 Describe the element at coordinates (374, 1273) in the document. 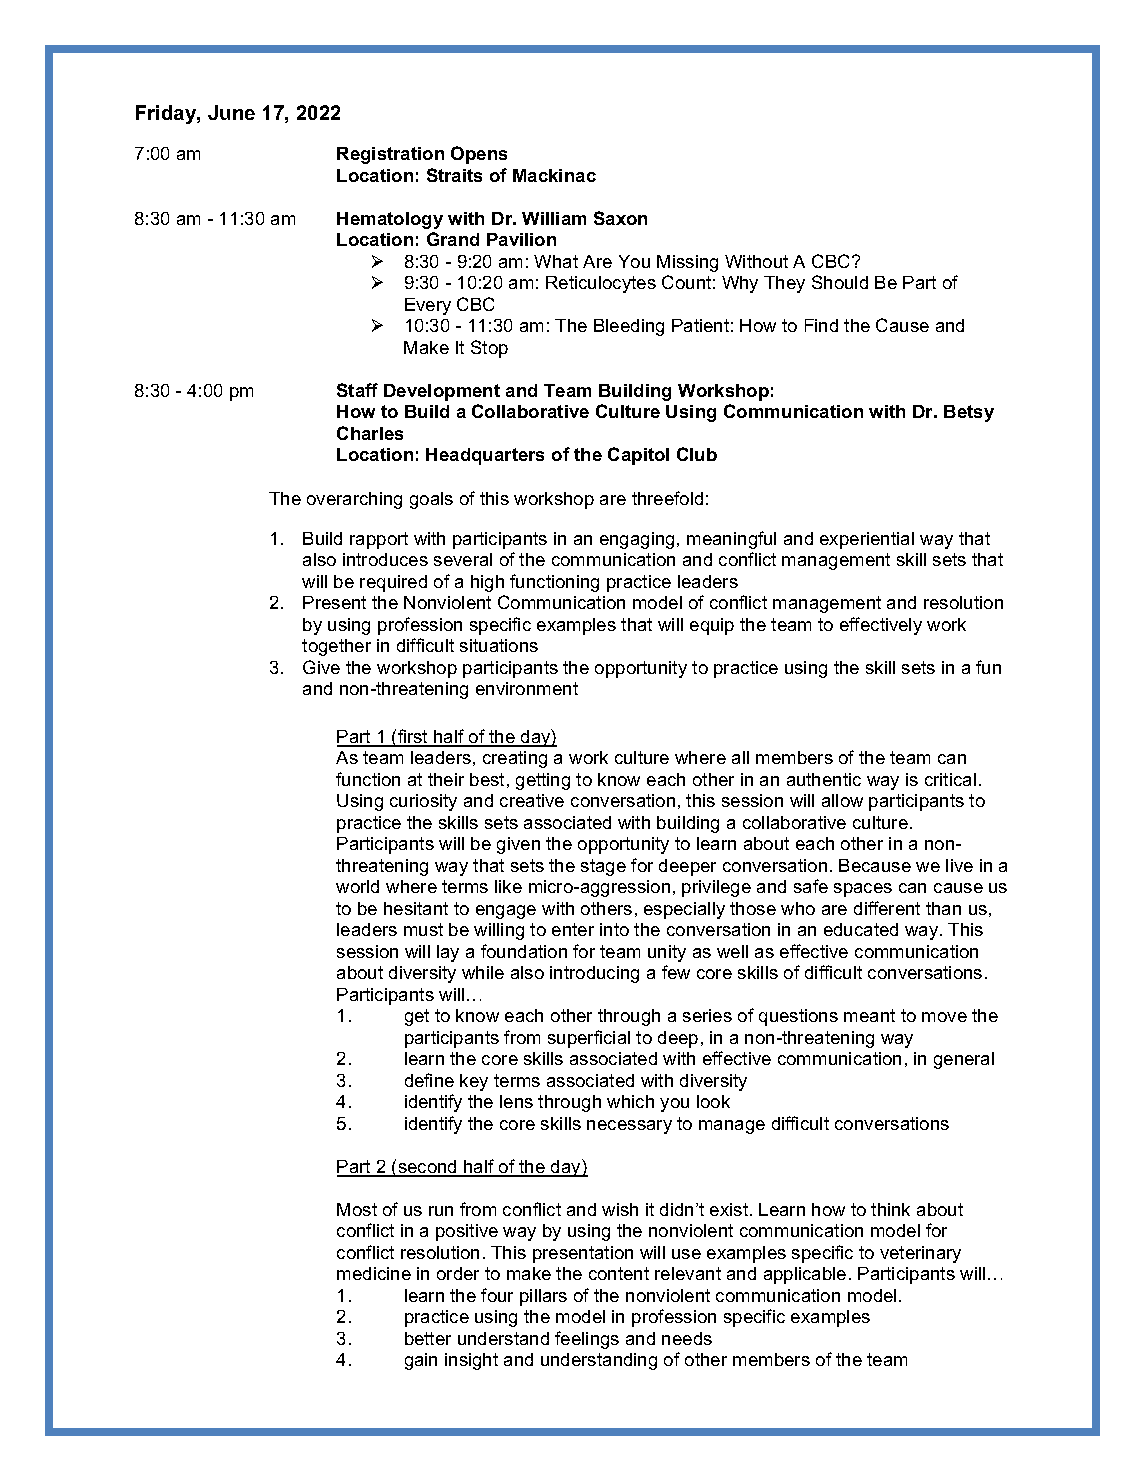

I see `medicine` at that location.
